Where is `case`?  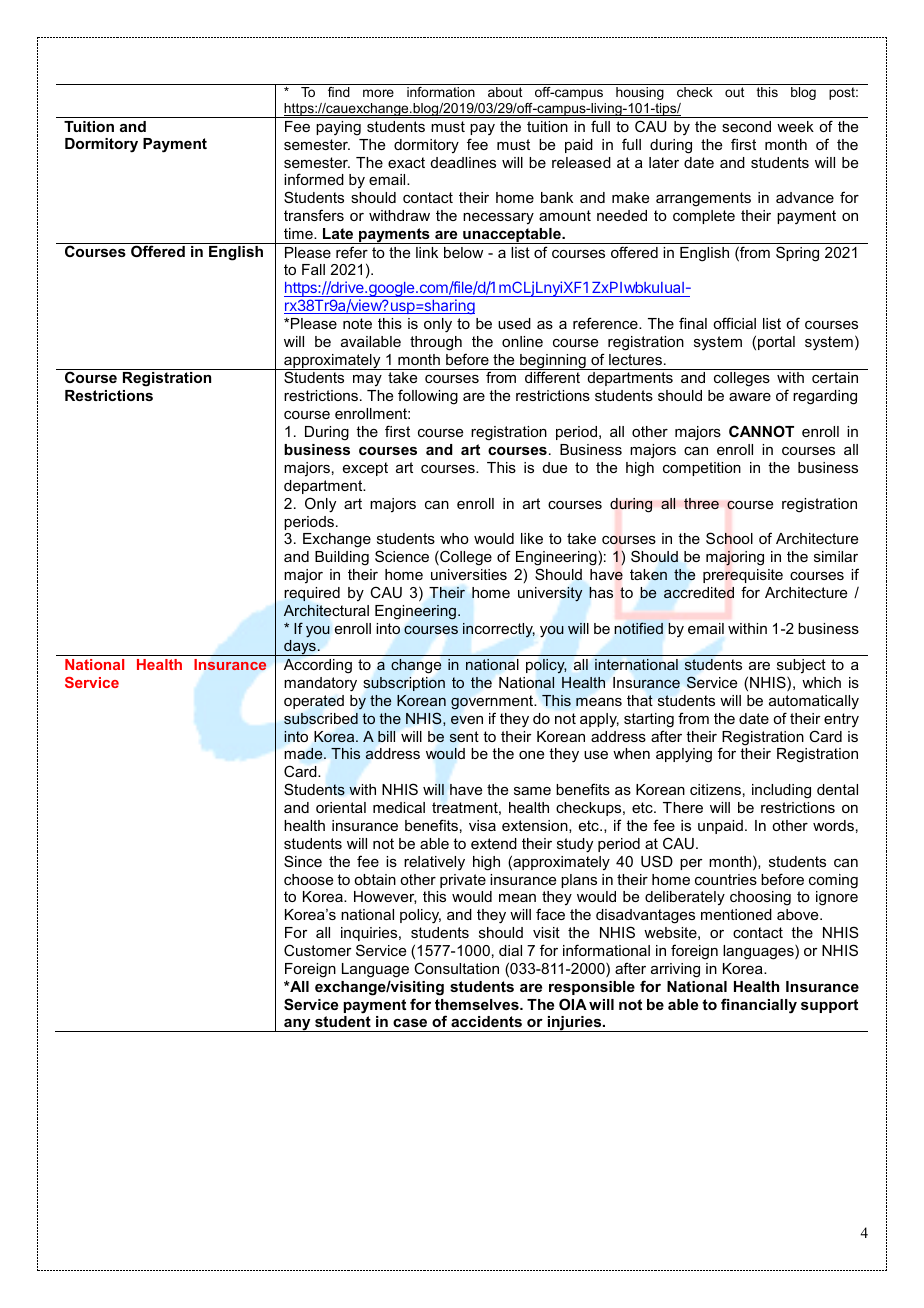
case is located at coordinates (410, 1023).
